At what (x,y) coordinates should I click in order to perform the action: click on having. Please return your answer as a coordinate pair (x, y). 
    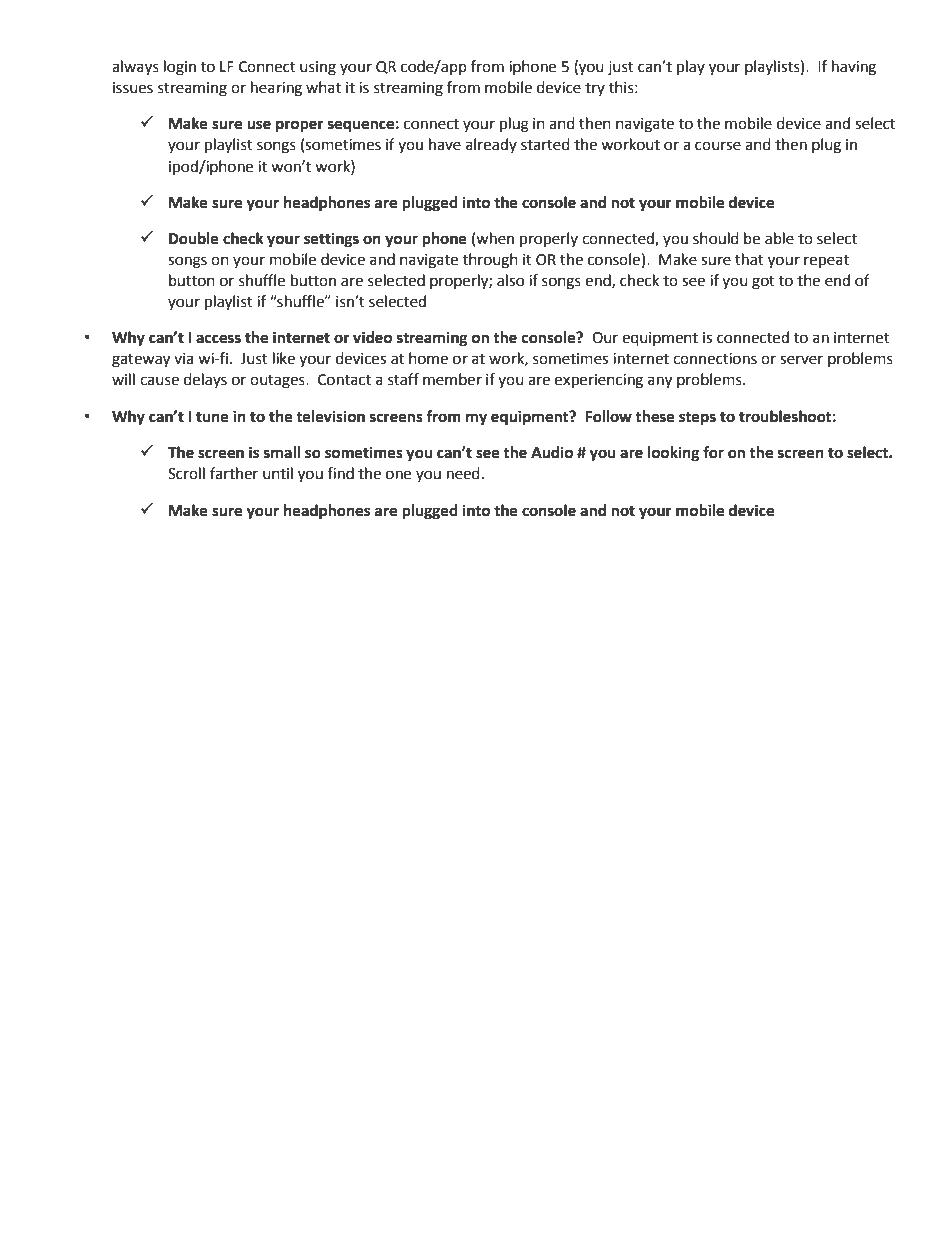
    Looking at the image, I should click on (854, 68).
